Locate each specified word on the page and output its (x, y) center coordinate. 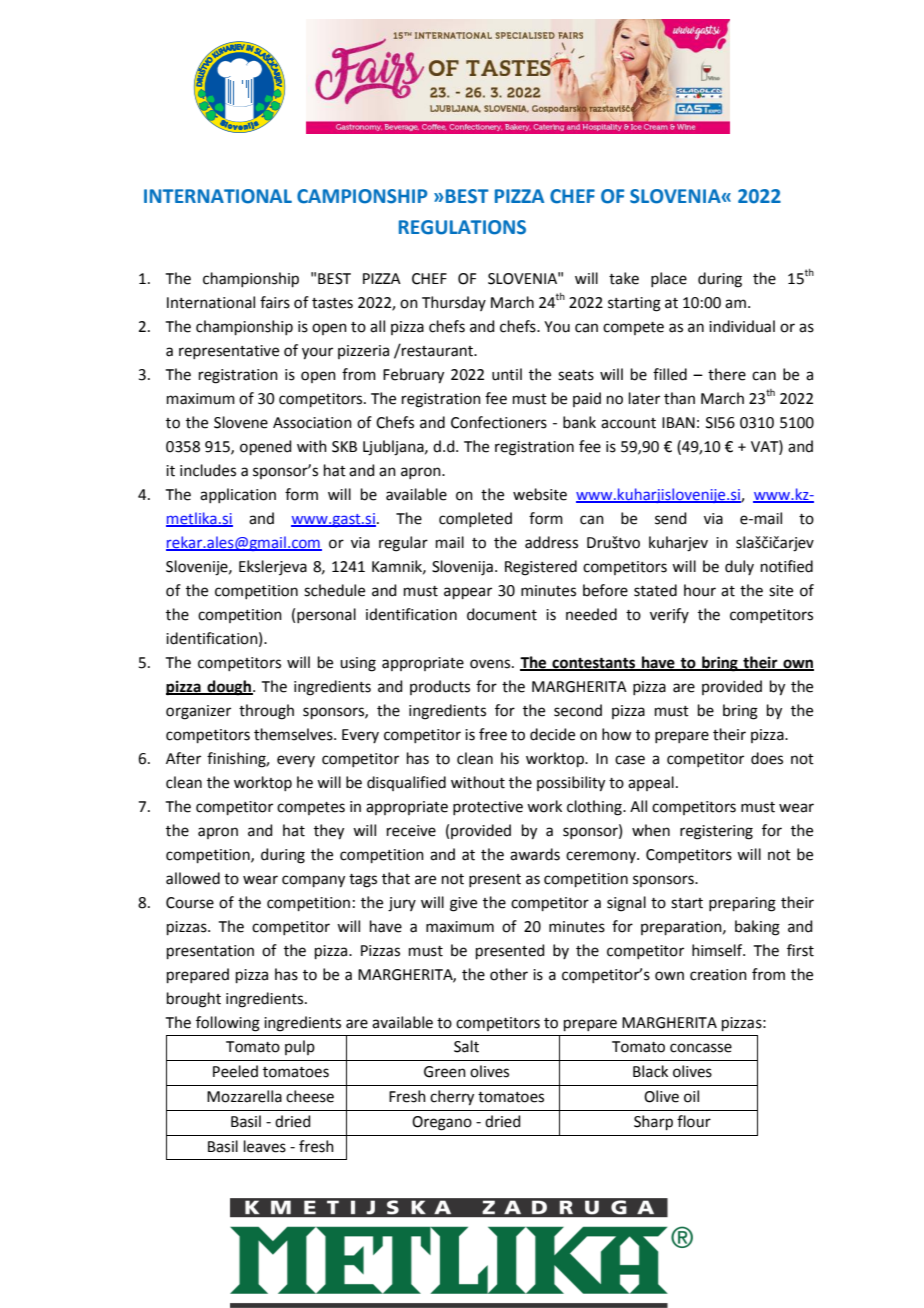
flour (694, 1121)
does (767, 758)
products (440, 687)
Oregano (442, 1123)
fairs (275, 302)
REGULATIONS (462, 227)
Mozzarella (244, 1096)
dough (229, 688)
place (669, 279)
